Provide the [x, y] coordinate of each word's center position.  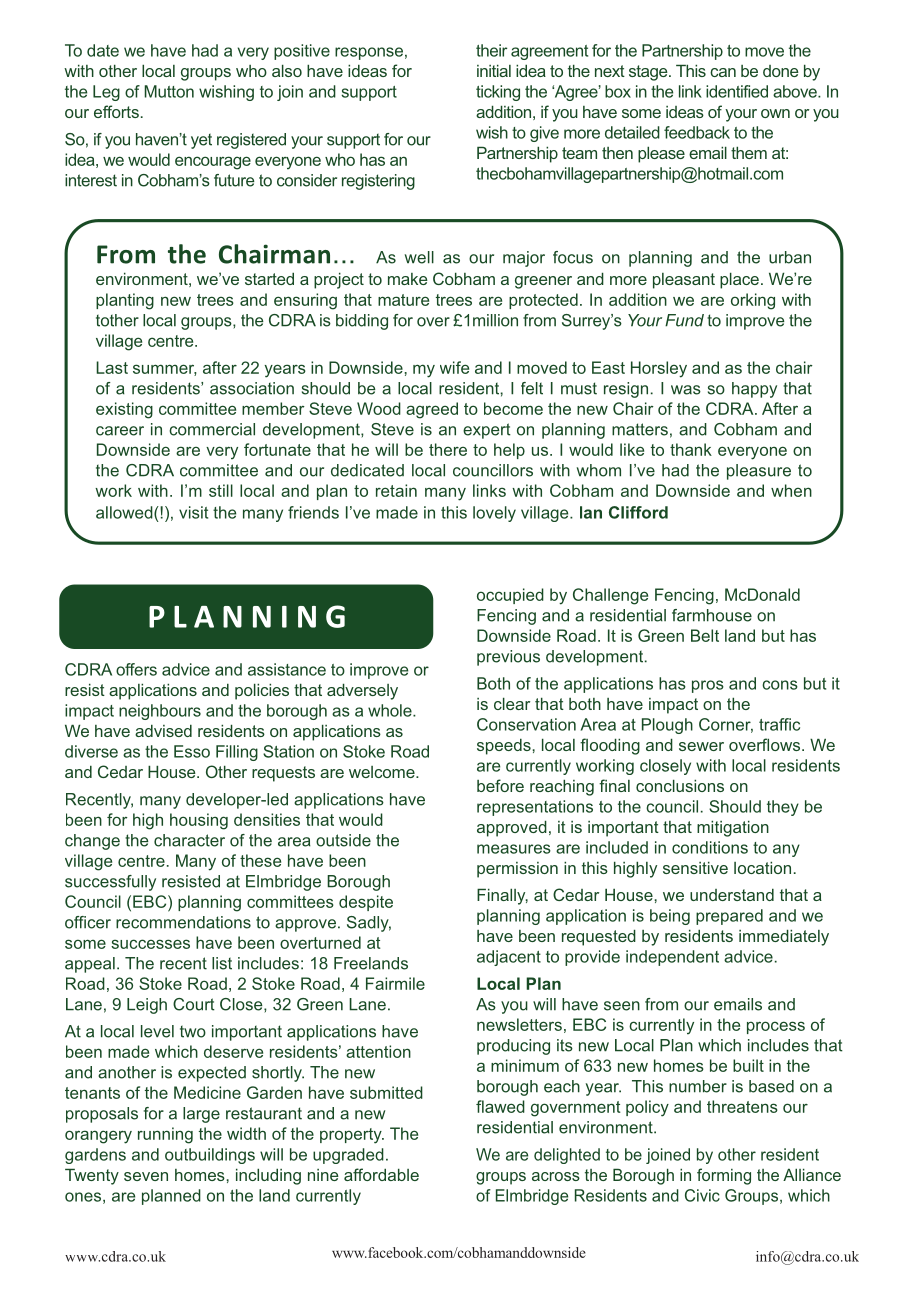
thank [691, 449]
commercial [212, 429]
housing [199, 821]
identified [737, 91]
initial [494, 70]
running [165, 1135]
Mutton [169, 91]
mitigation [733, 828]
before [500, 785]
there [448, 449]
